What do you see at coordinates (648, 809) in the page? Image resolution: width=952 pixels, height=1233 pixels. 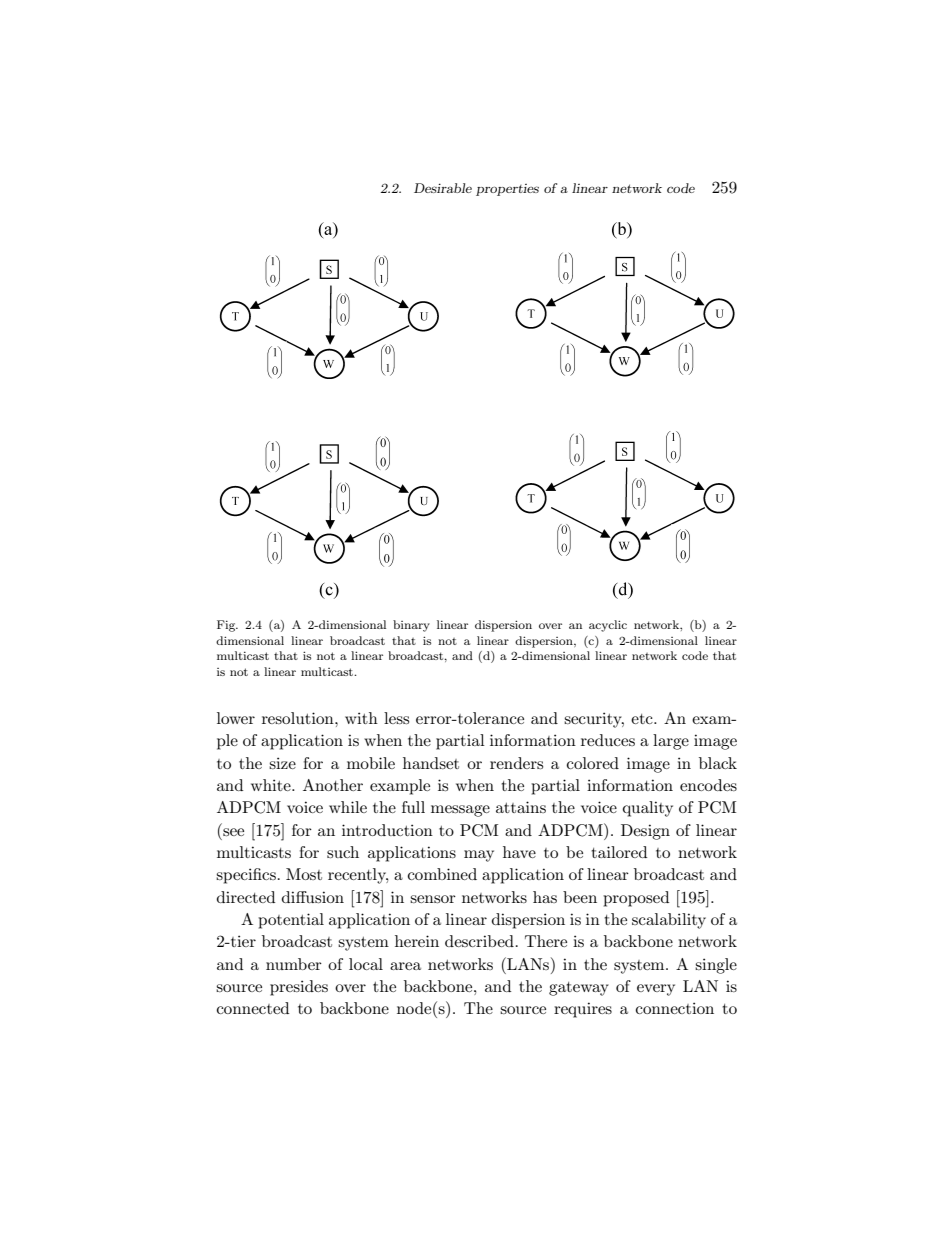 I see `quality` at bounding box center [648, 809].
